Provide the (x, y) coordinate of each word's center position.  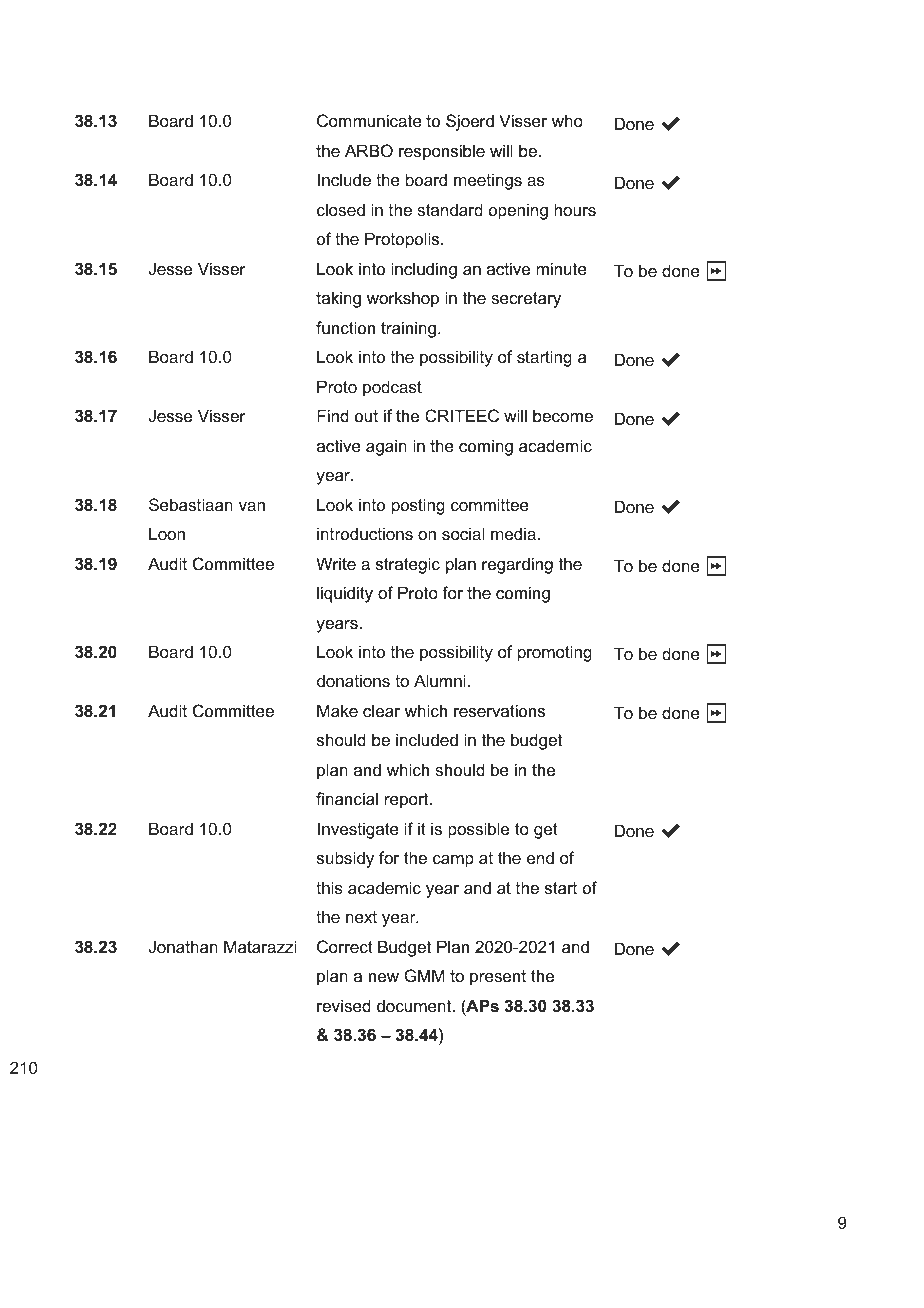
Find (333, 415)
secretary (526, 300)
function (345, 327)
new (384, 977)
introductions (365, 533)
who (567, 120)
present (498, 978)
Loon (167, 533)
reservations (499, 710)
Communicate (369, 120)
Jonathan (183, 946)
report (408, 801)
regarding (517, 565)
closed (341, 209)
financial (347, 798)
